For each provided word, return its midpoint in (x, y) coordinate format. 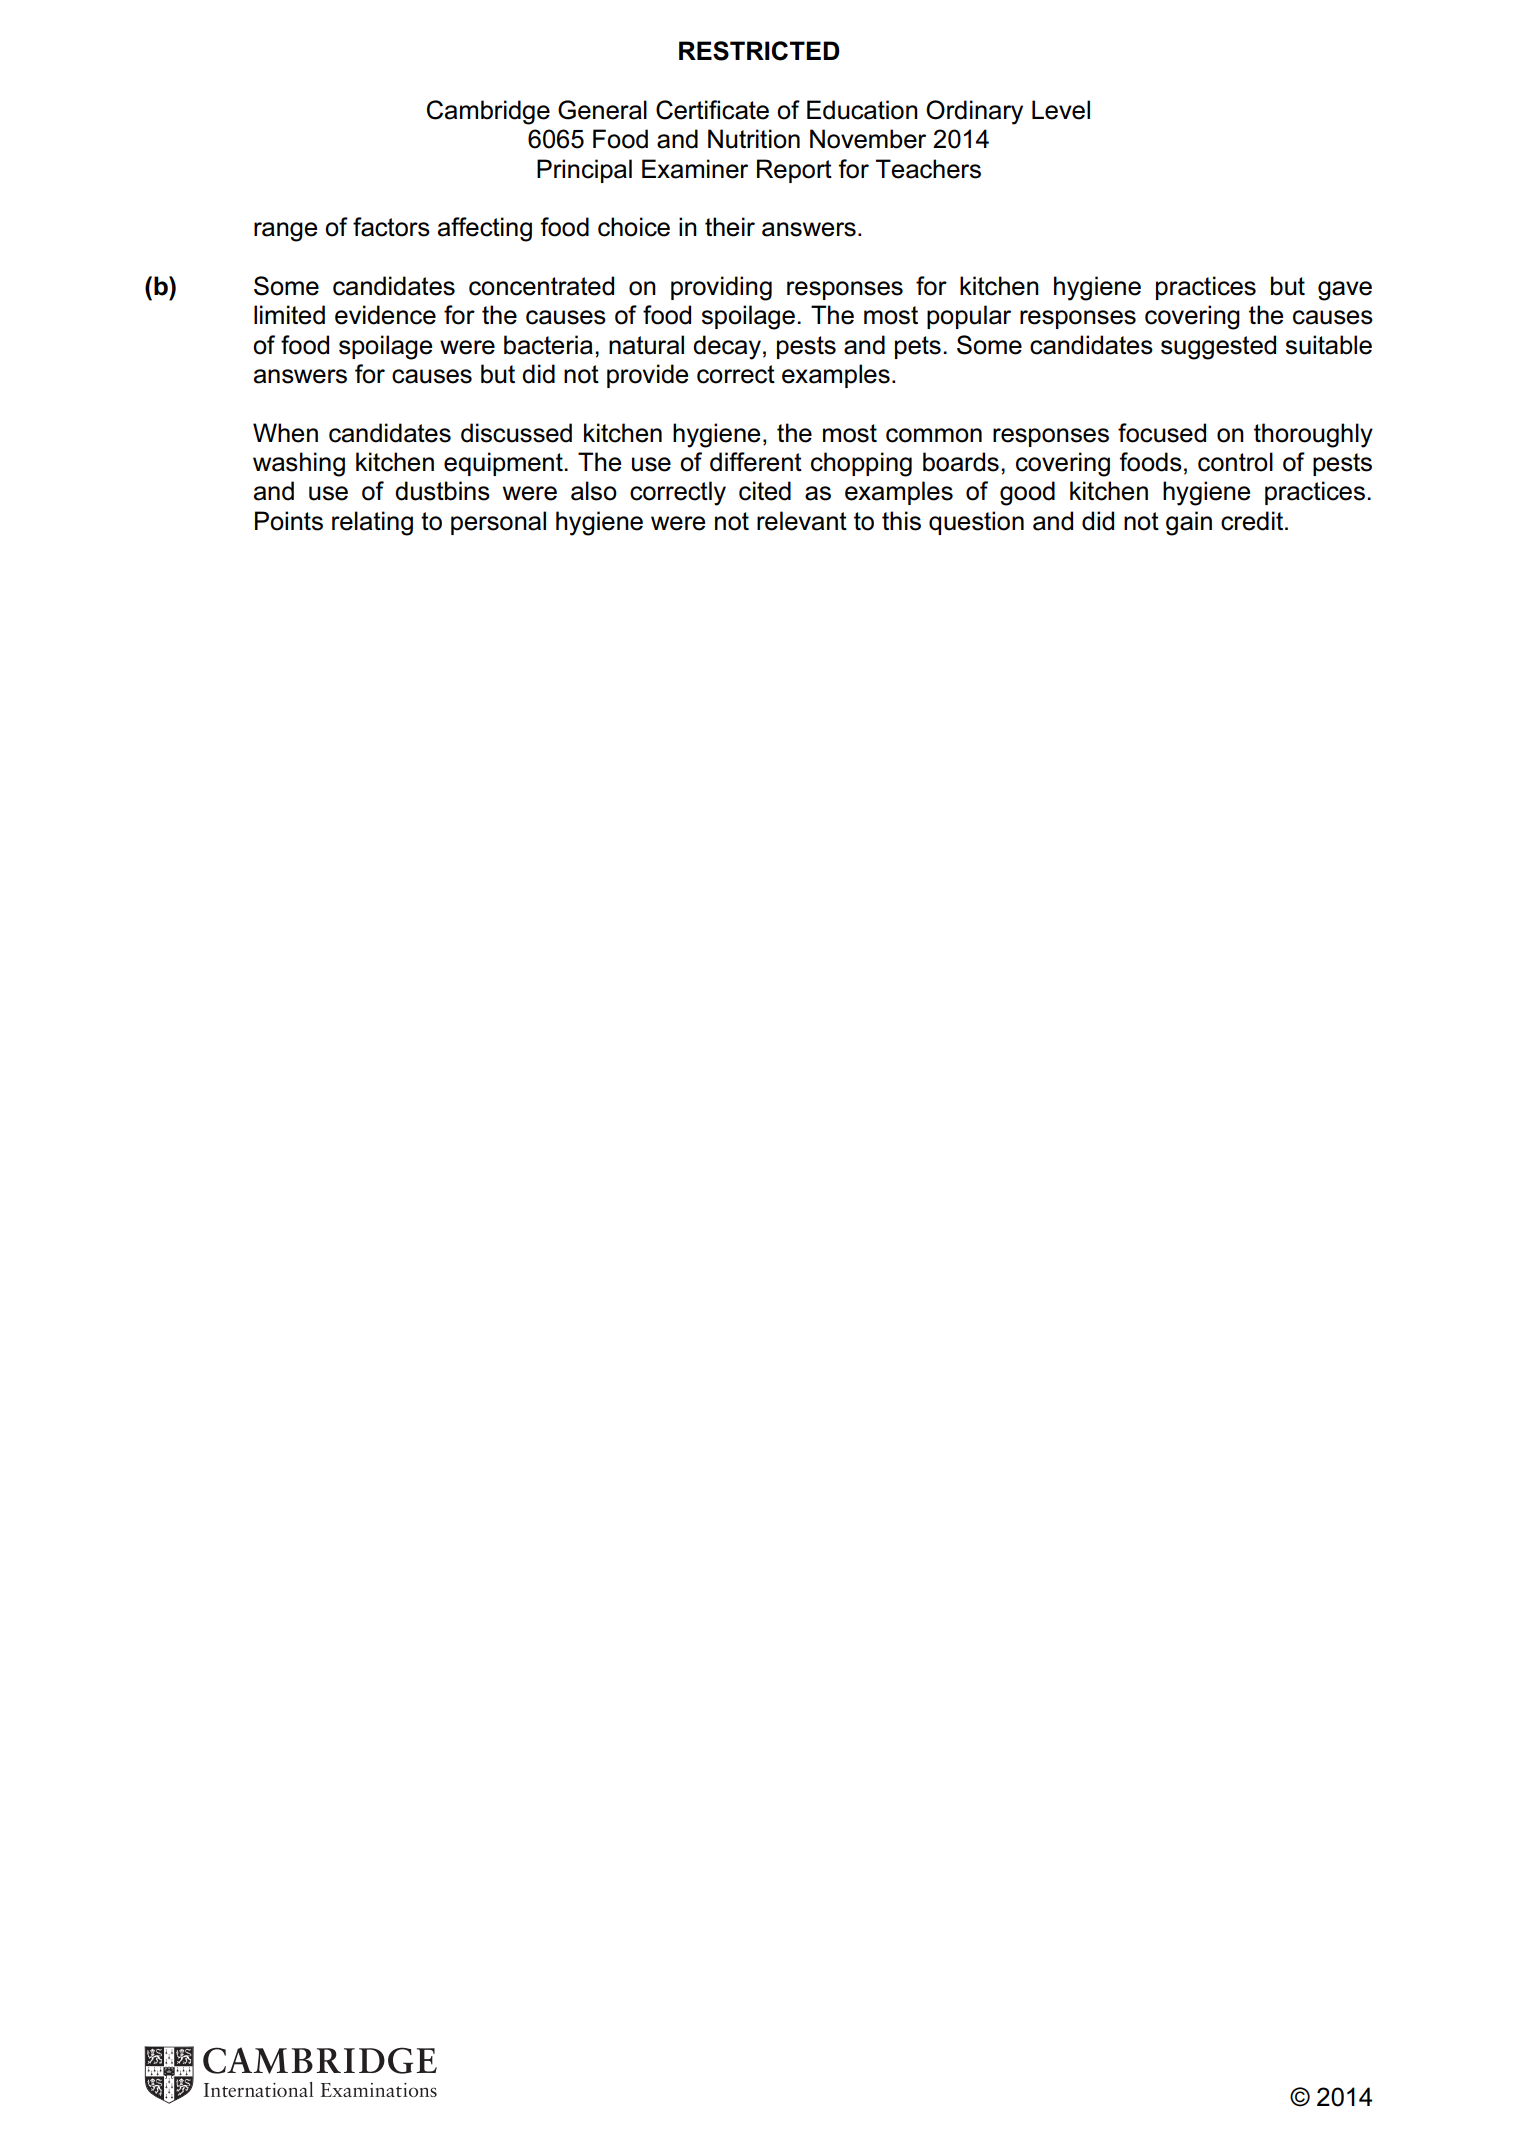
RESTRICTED (759, 51)
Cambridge (488, 112)
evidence (385, 315)
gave (1345, 291)
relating (372, 523)
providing (721, 288)
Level (1061, 110)
